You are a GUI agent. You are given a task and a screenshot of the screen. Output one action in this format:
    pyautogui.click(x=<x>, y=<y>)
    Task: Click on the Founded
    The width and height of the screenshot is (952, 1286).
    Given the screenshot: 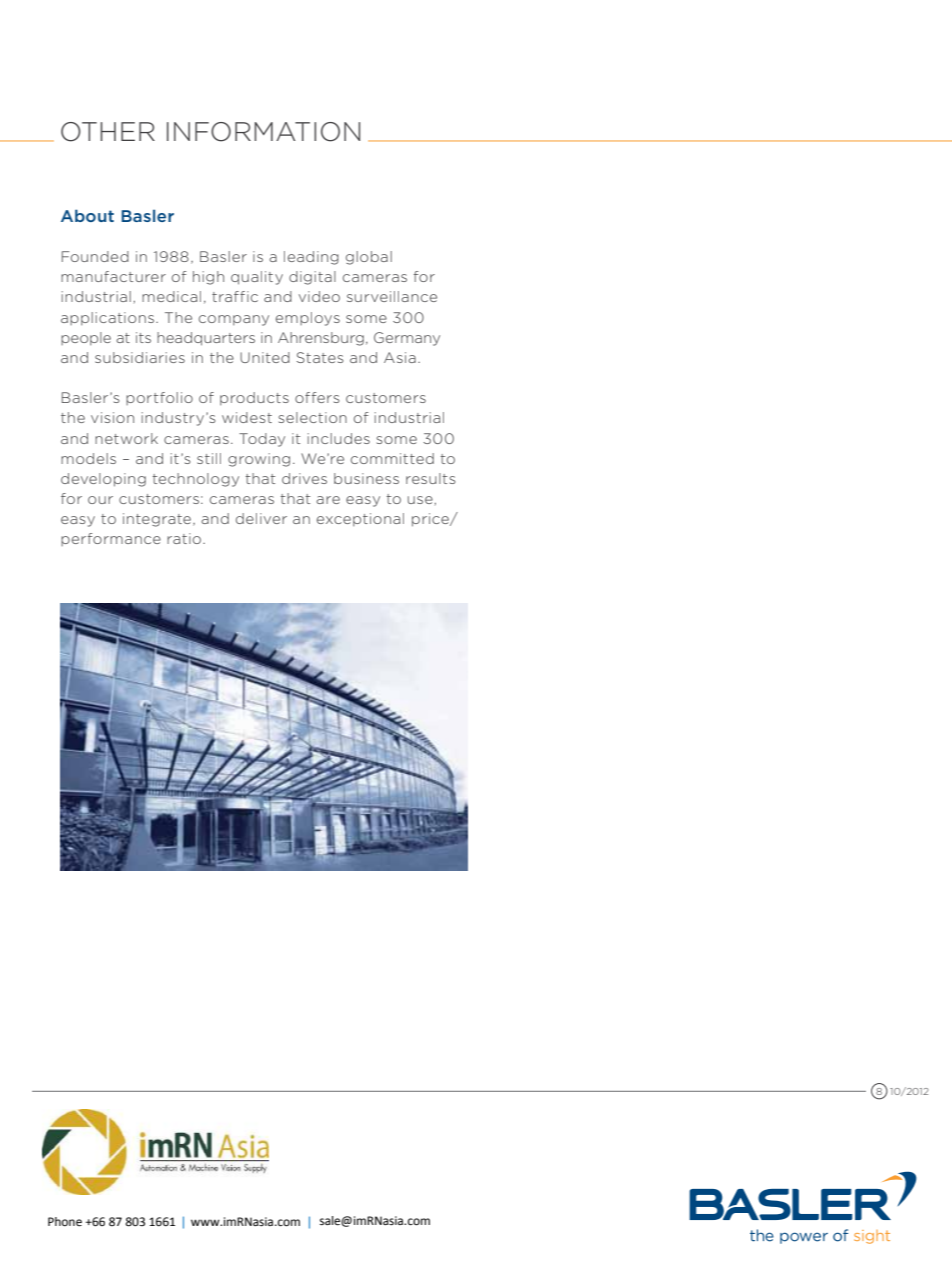 What is the action you would take?
    pyautogui.click(x=95, y=256)
